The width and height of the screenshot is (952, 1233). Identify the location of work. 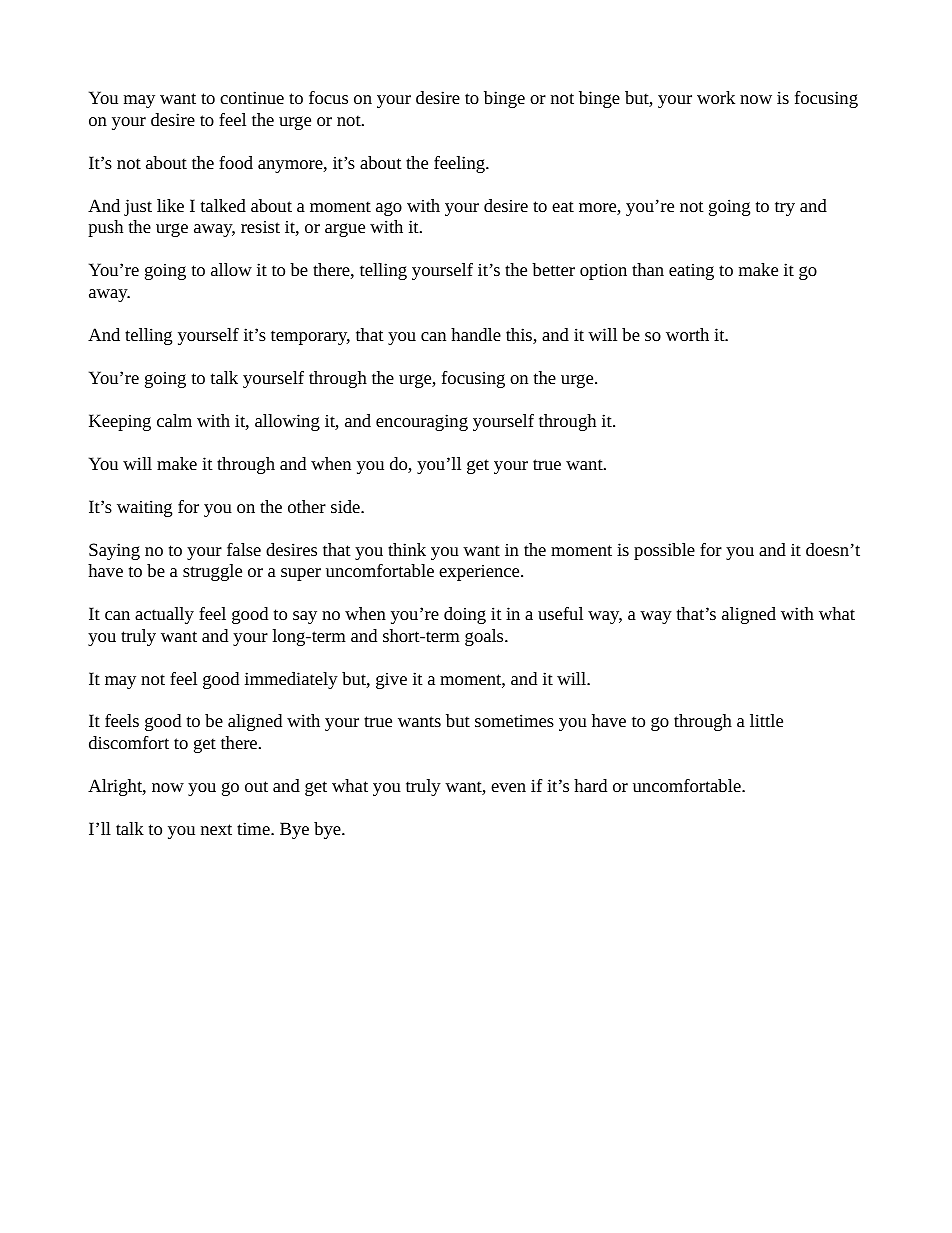
(716, 97).
